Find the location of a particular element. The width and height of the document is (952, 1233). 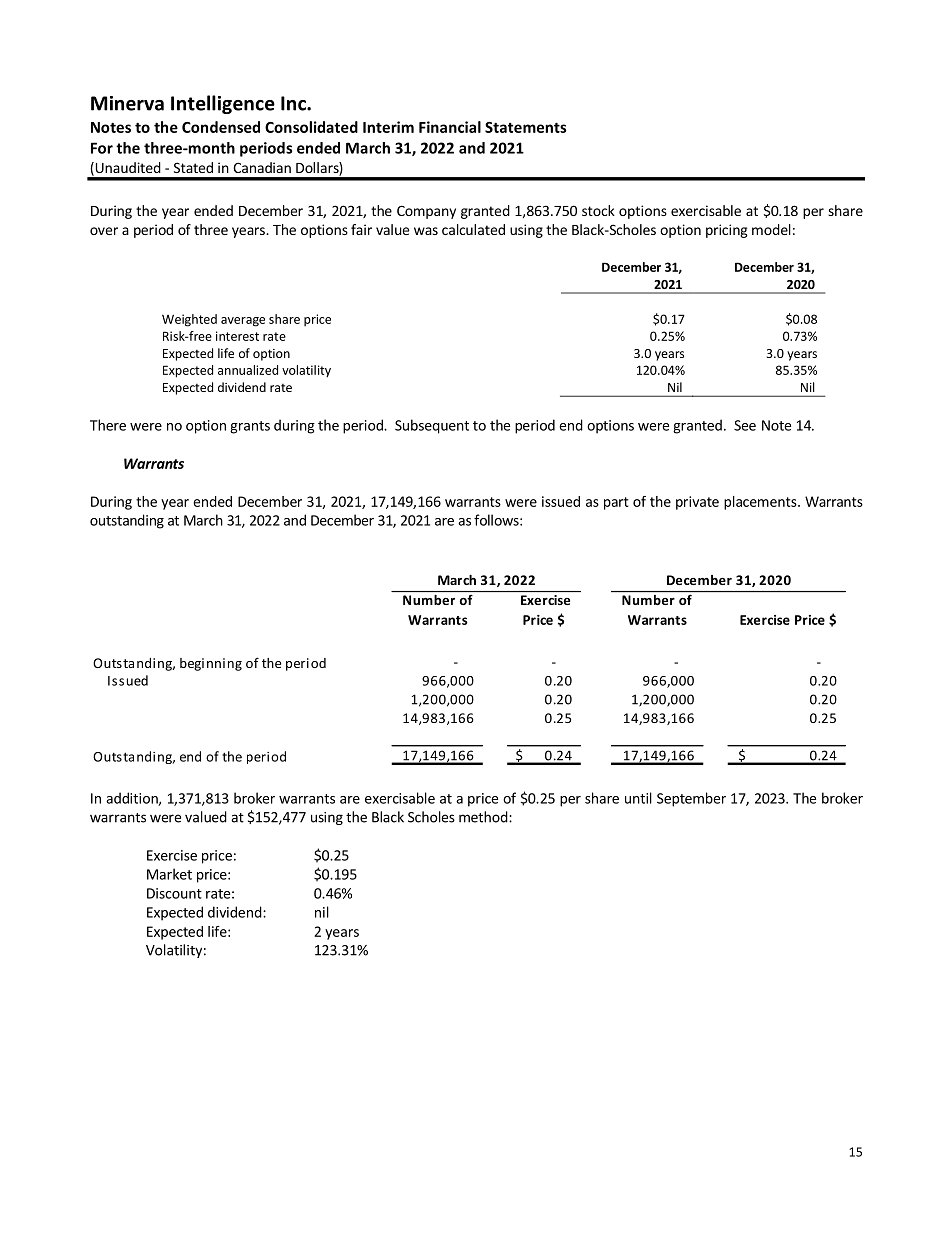

Statements is located at coordinates (526, 127).
